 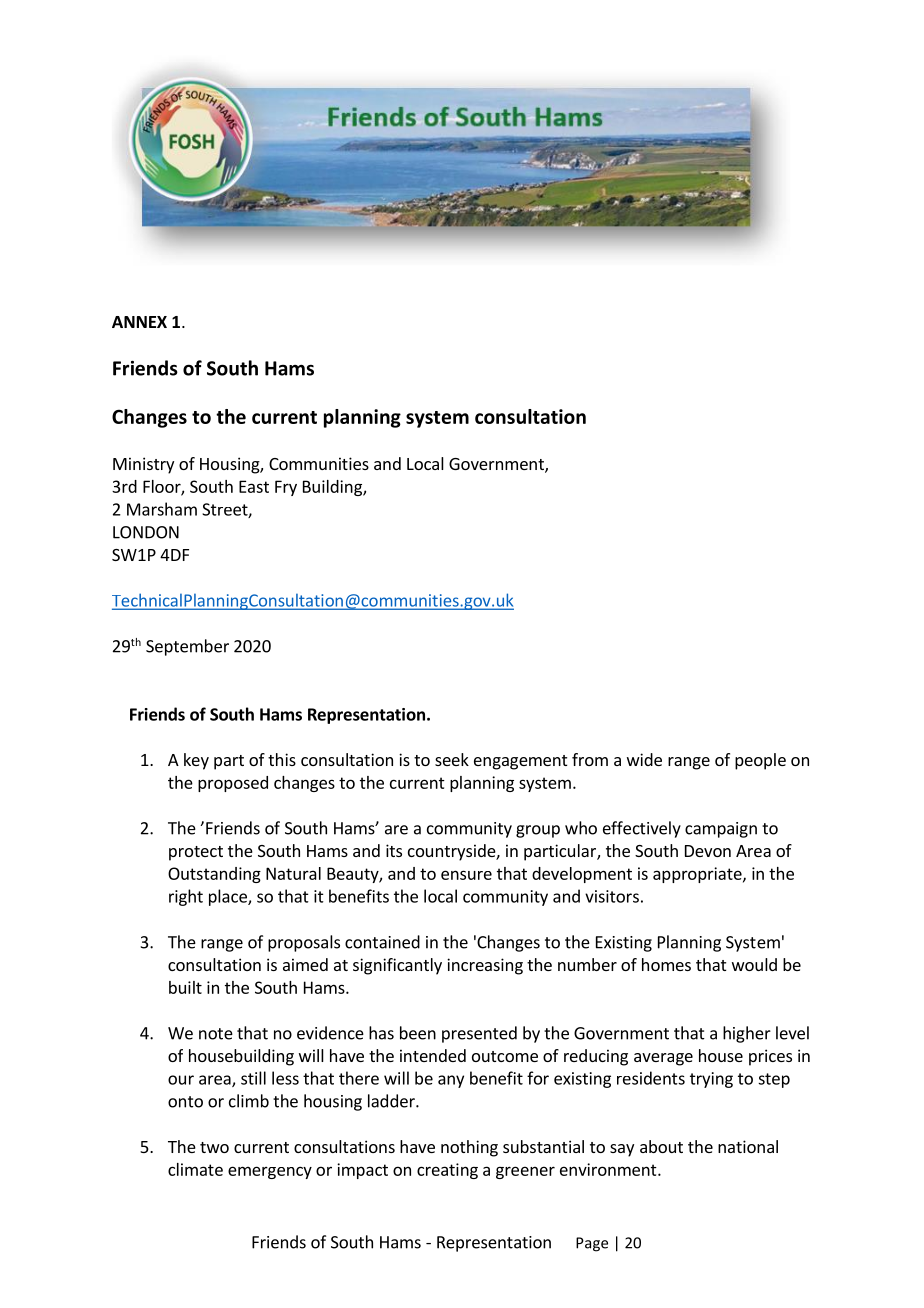 What do you see at coordinates (479, 1034) in the screenshot?
I see `presented` at bounding box center [479, 1034].
